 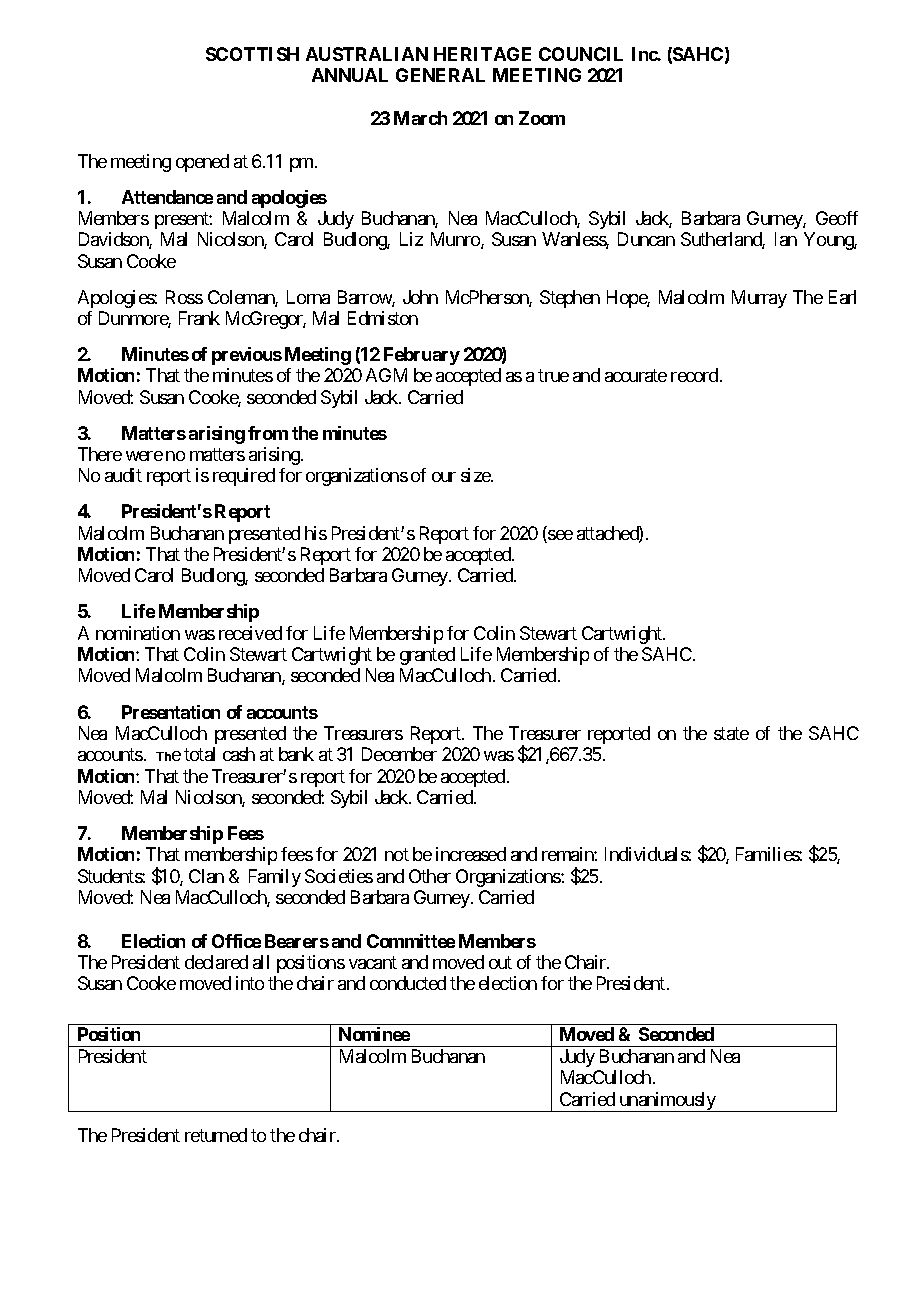 What do you see at coordinates (427, 656) in the page?
I see `granted` at bounding box center [427, 656].
